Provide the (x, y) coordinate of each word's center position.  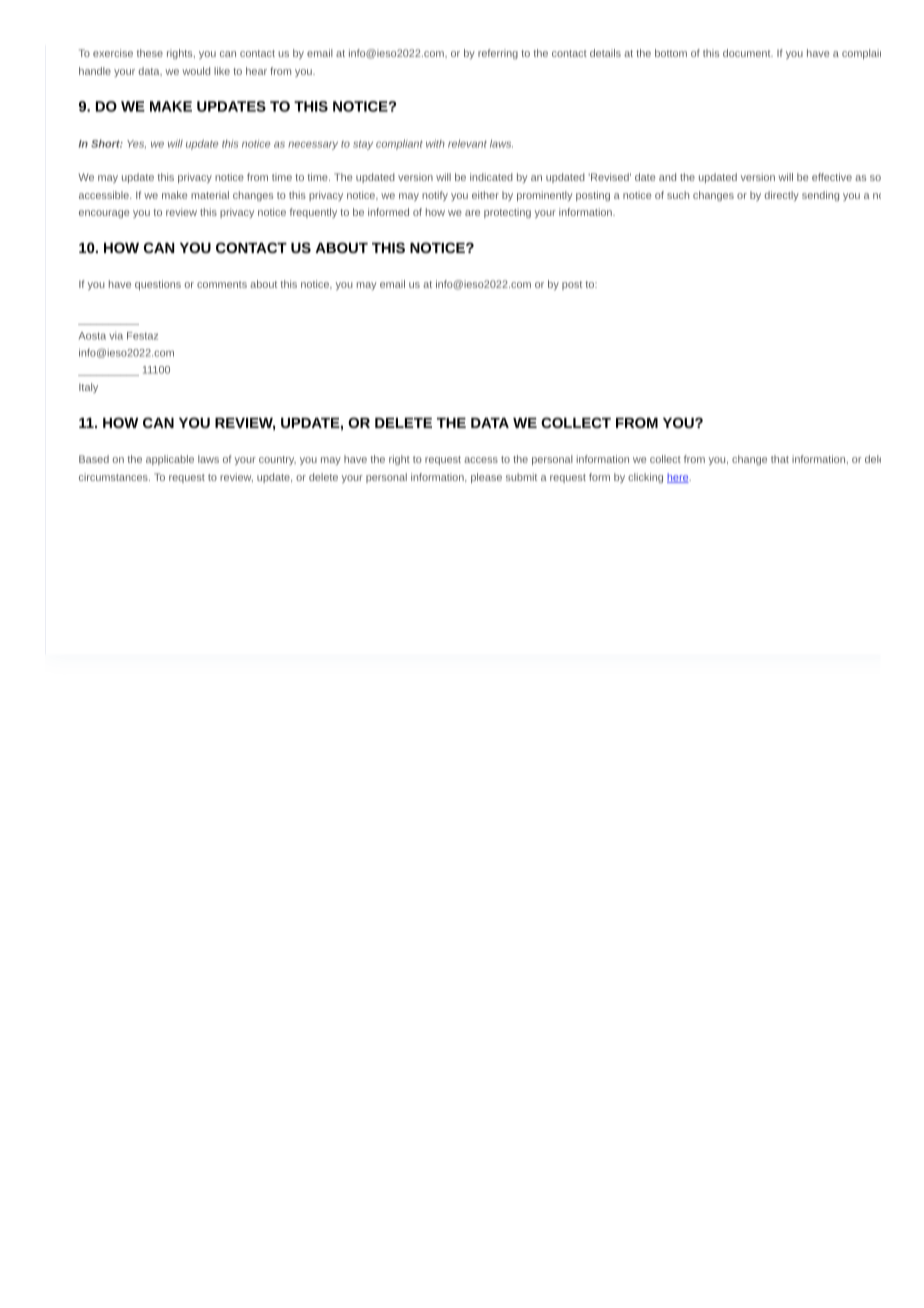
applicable (170, 460)
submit (521, 477)
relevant (467, 144)
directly (782, 196)
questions (158, 285)
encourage (104, 214)
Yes (136, 144)
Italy (88, 388)
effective (832, 177)
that (780, 459)
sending (820, 196)
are (472, 213)
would (196, 71)
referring (498, 54)
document (748, 53)
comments (222, 284)
